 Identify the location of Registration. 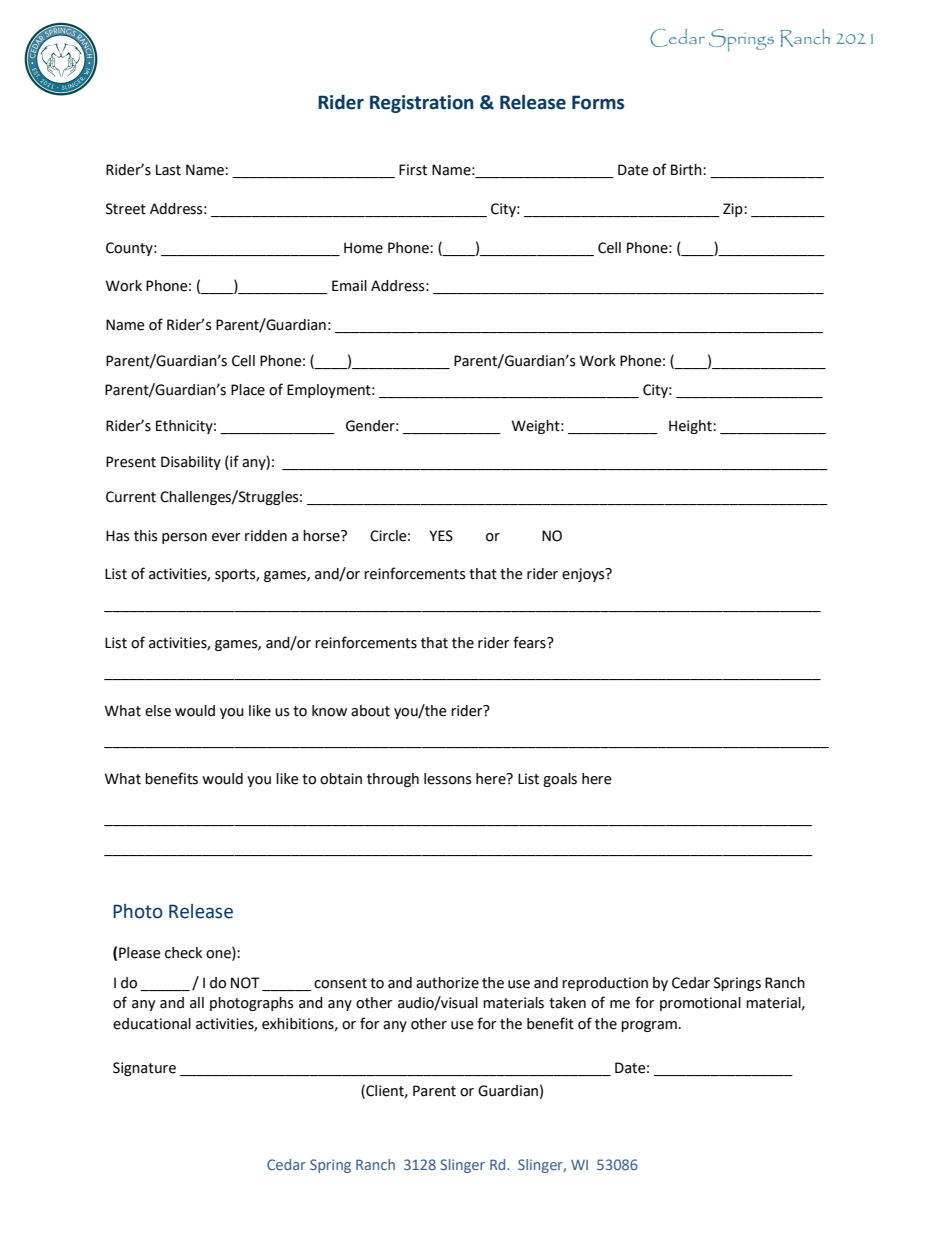
(421, 104).
